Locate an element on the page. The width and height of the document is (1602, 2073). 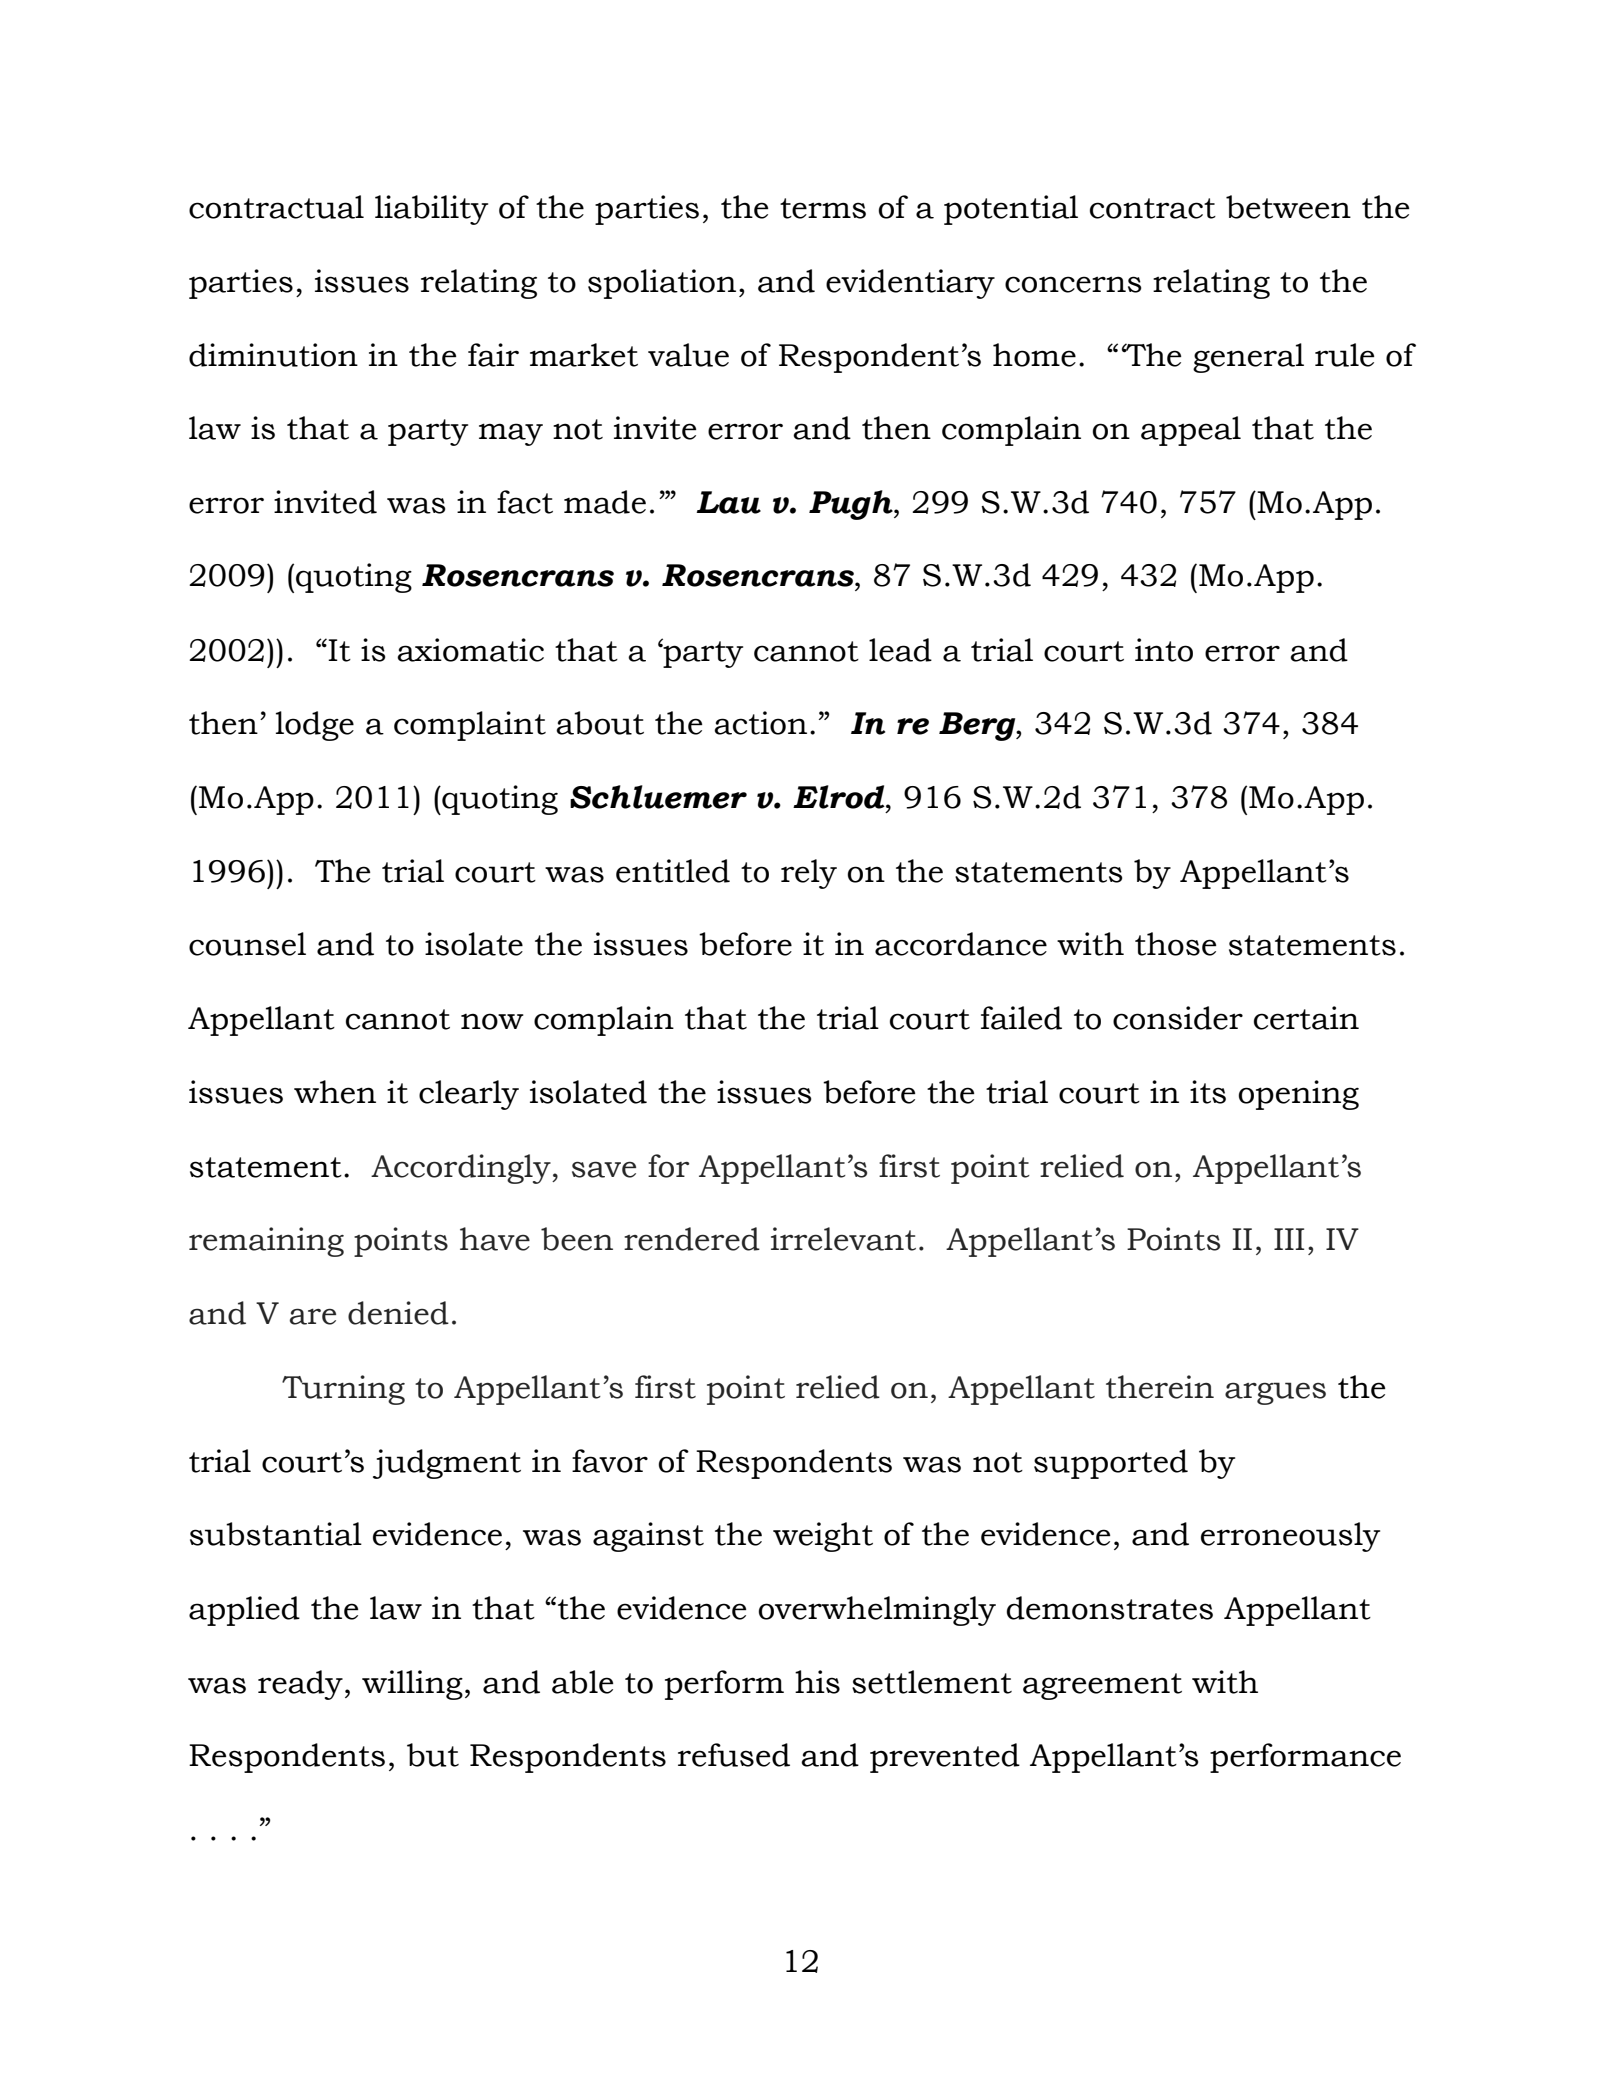
agreement is located at coordinates (1102, 1686).
